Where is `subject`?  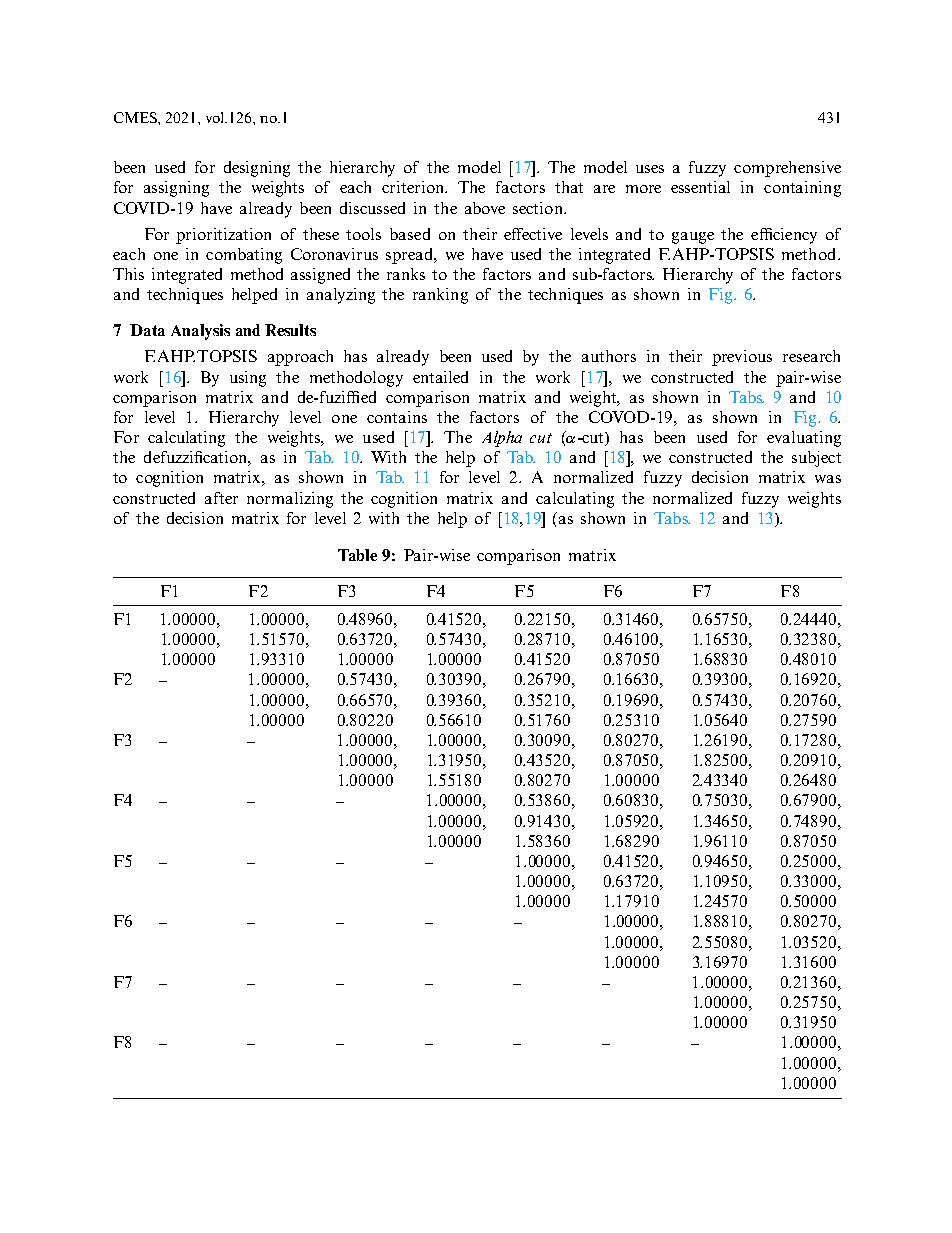 subject is located at coordinates (816, 459).
